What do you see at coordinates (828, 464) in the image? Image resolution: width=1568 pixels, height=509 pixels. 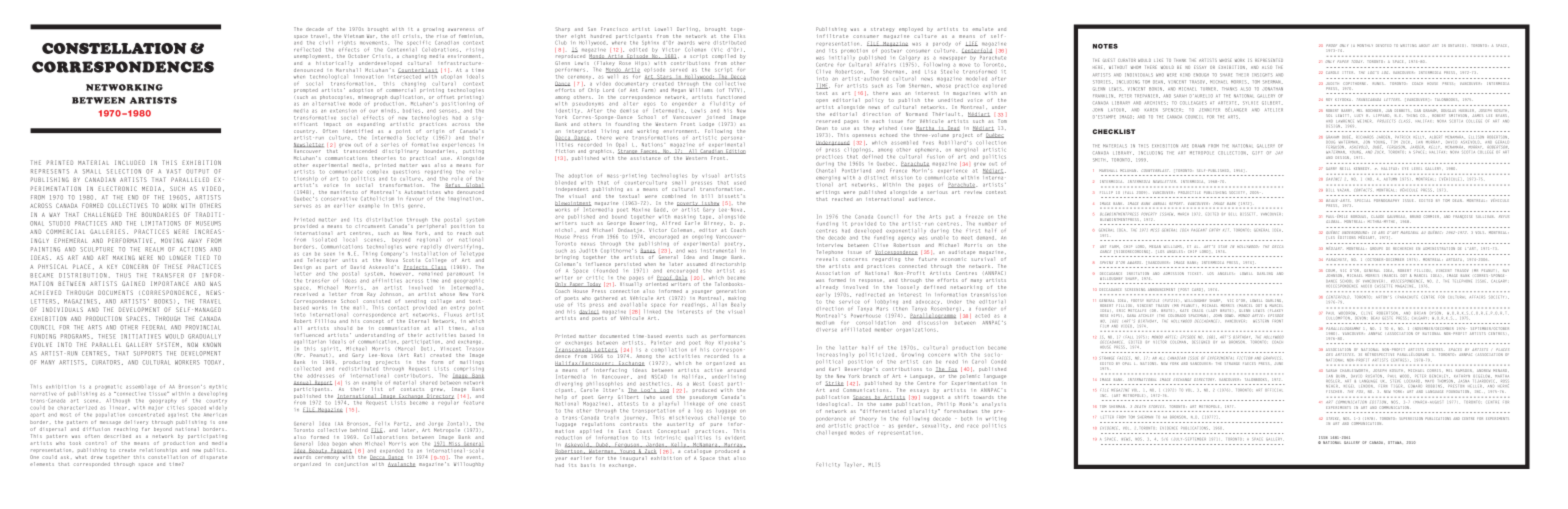 I see `Felicity` at bounding box center [828, 464].
